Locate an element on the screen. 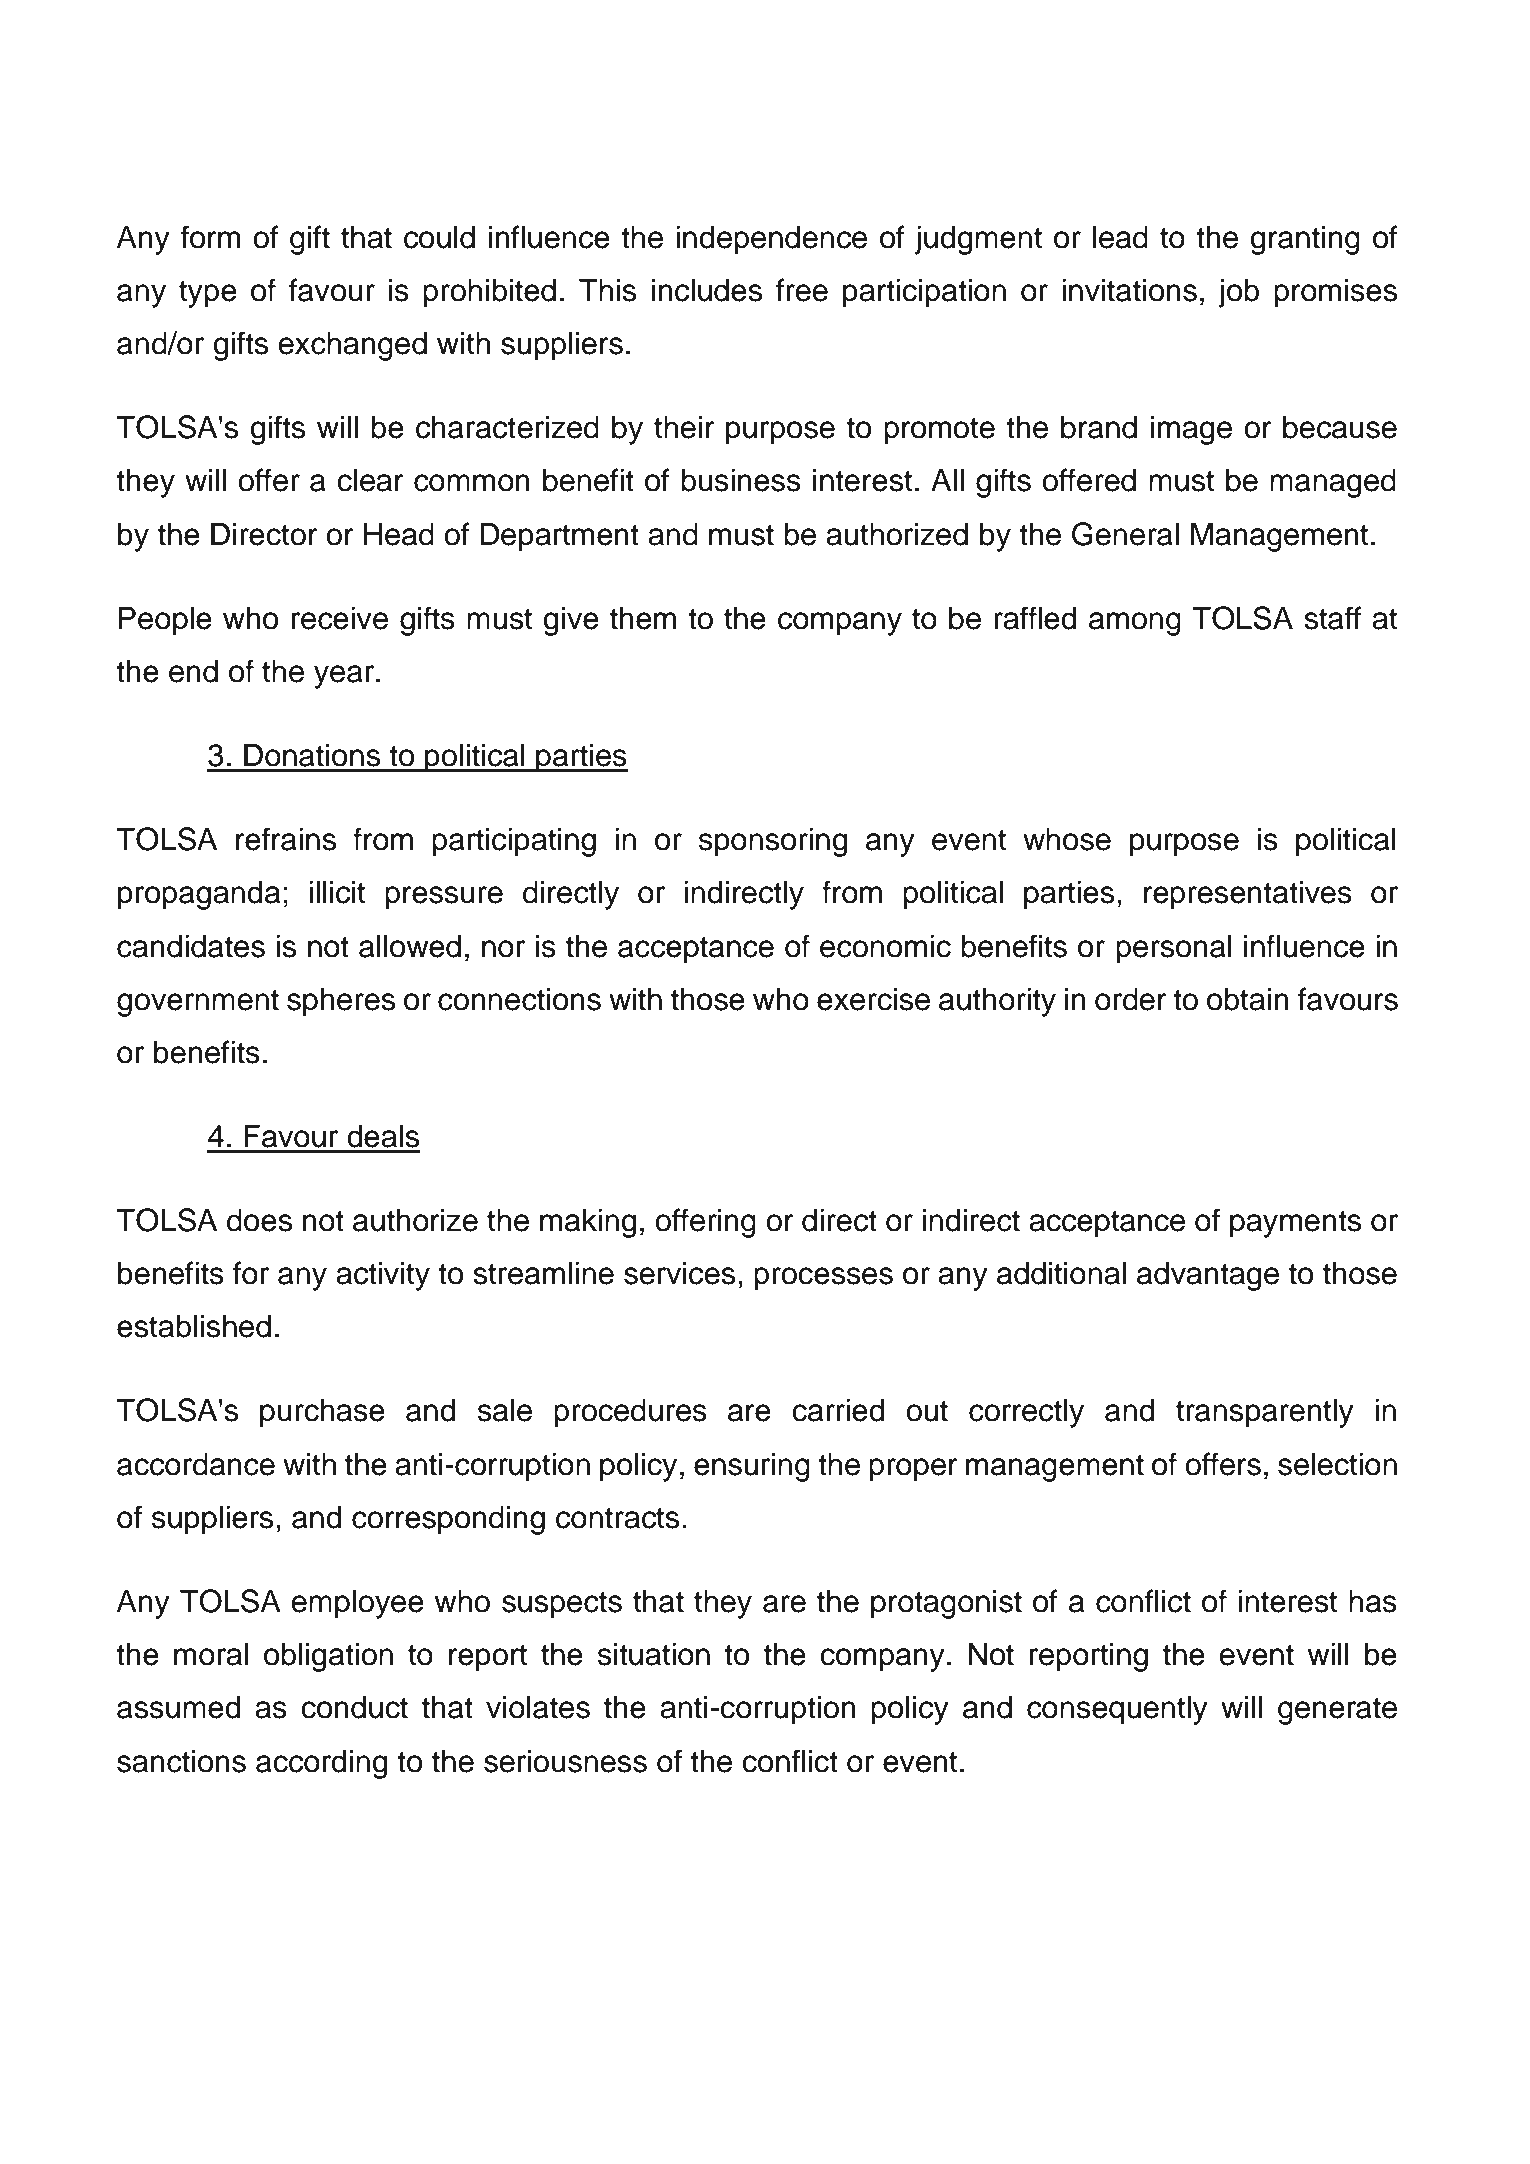 The width and height of the screenshot is (1530, 2164). receive is located at coordinates (340, 618).
